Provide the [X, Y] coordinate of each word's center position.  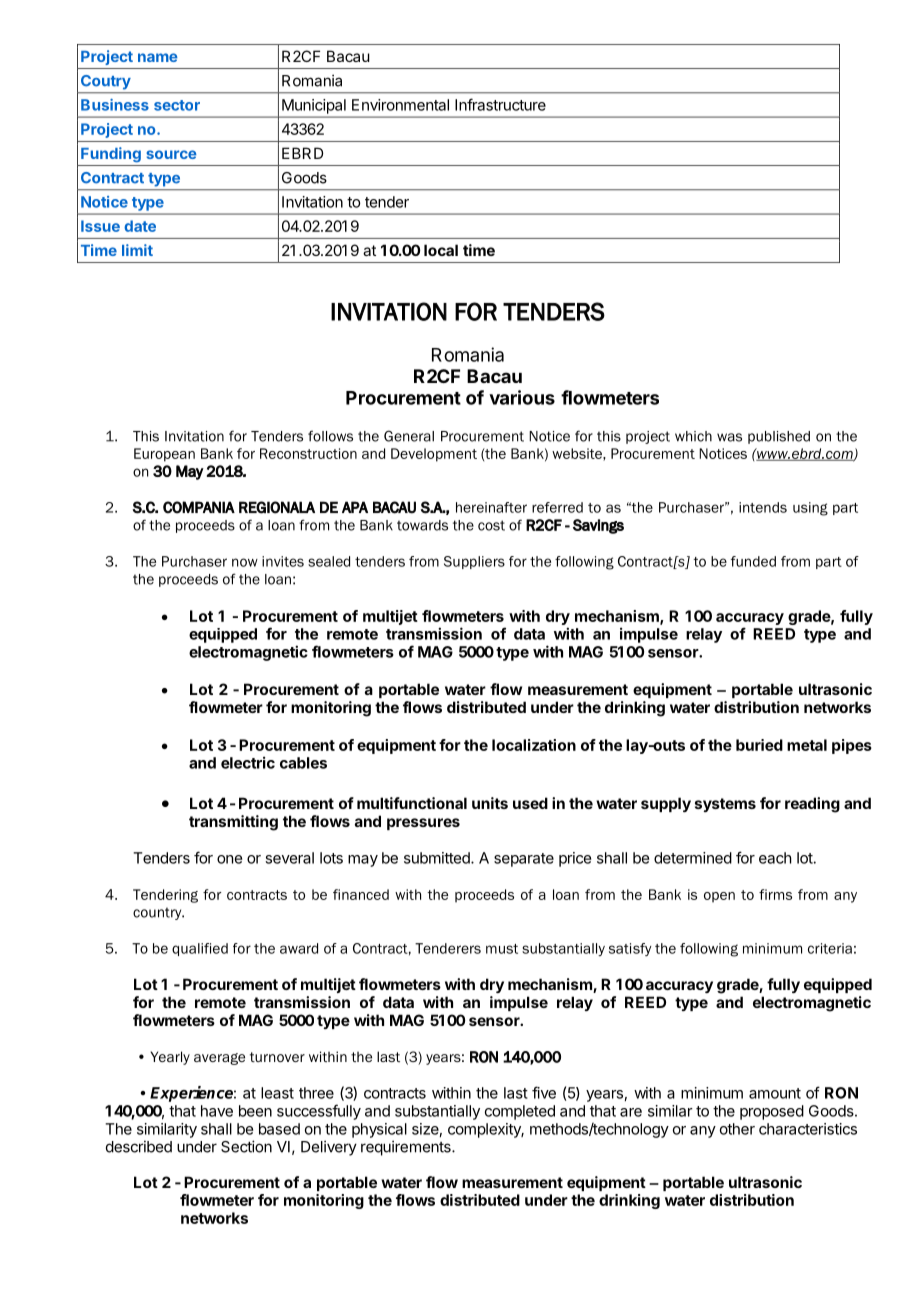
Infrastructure [500, 104]
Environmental [400, 105]
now [245, 562]
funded [753, 561]
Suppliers [474, 562]
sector [177, 105]
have [217, 1111]
